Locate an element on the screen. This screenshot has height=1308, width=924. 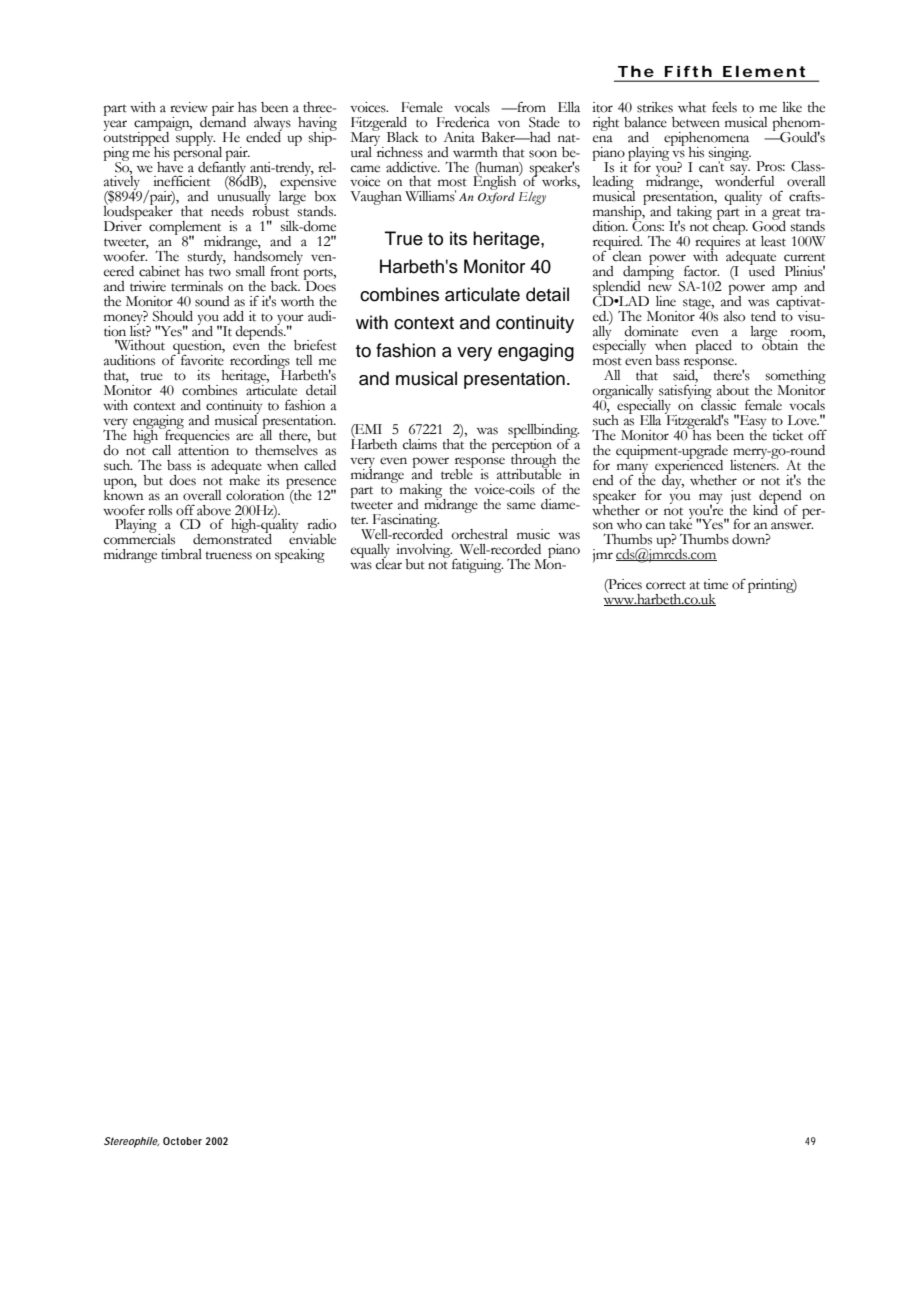
speaking is located at coordinates (300, 556).
